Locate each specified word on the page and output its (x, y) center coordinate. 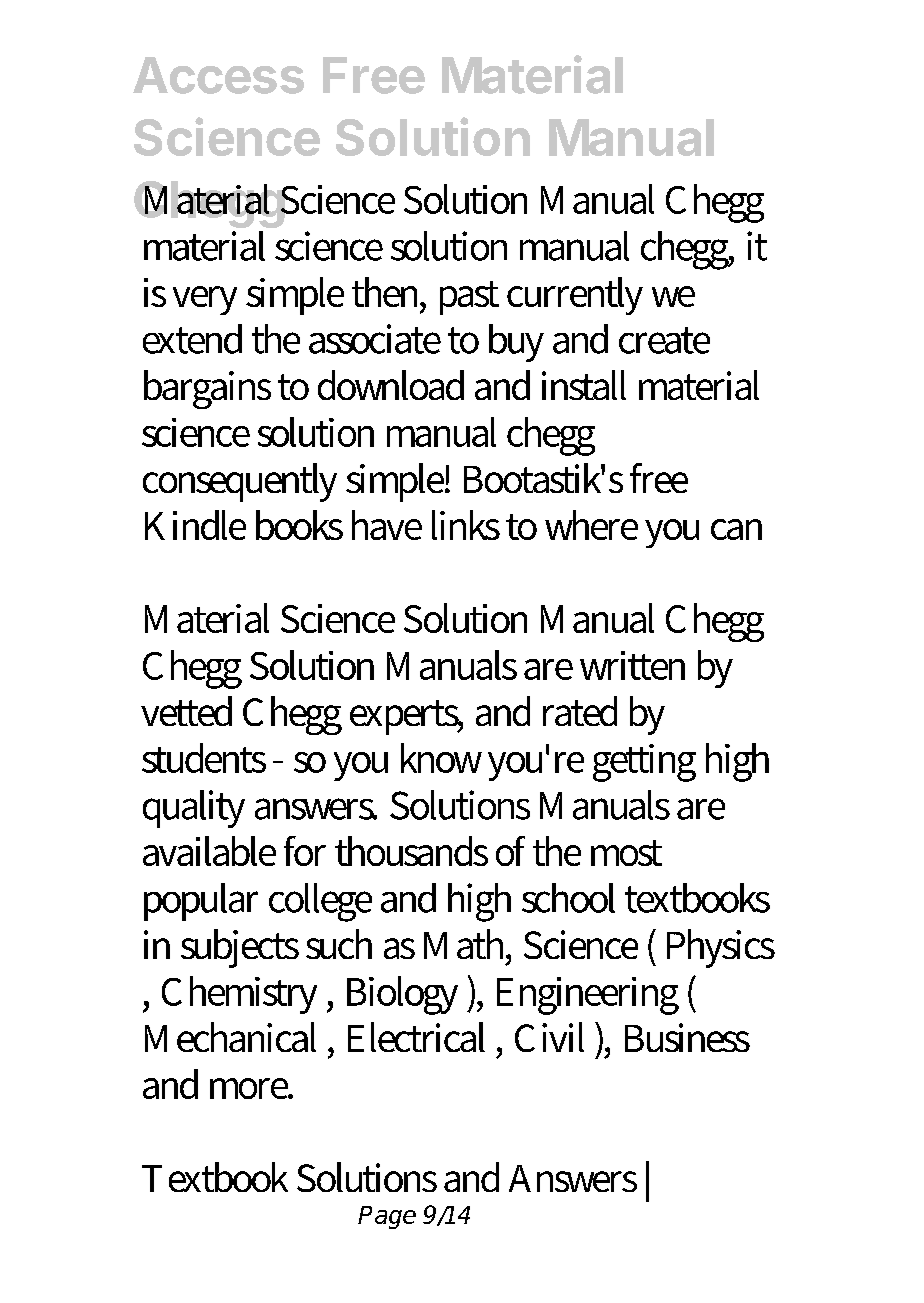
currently (575, 296)
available (209, 851)
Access (218, 75)
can (736, 529)
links (466, 525)
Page (387, 1217)
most (626, 853)
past (469, 298)
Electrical (416, 1037)
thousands (411, 851)
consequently (240, 482)
